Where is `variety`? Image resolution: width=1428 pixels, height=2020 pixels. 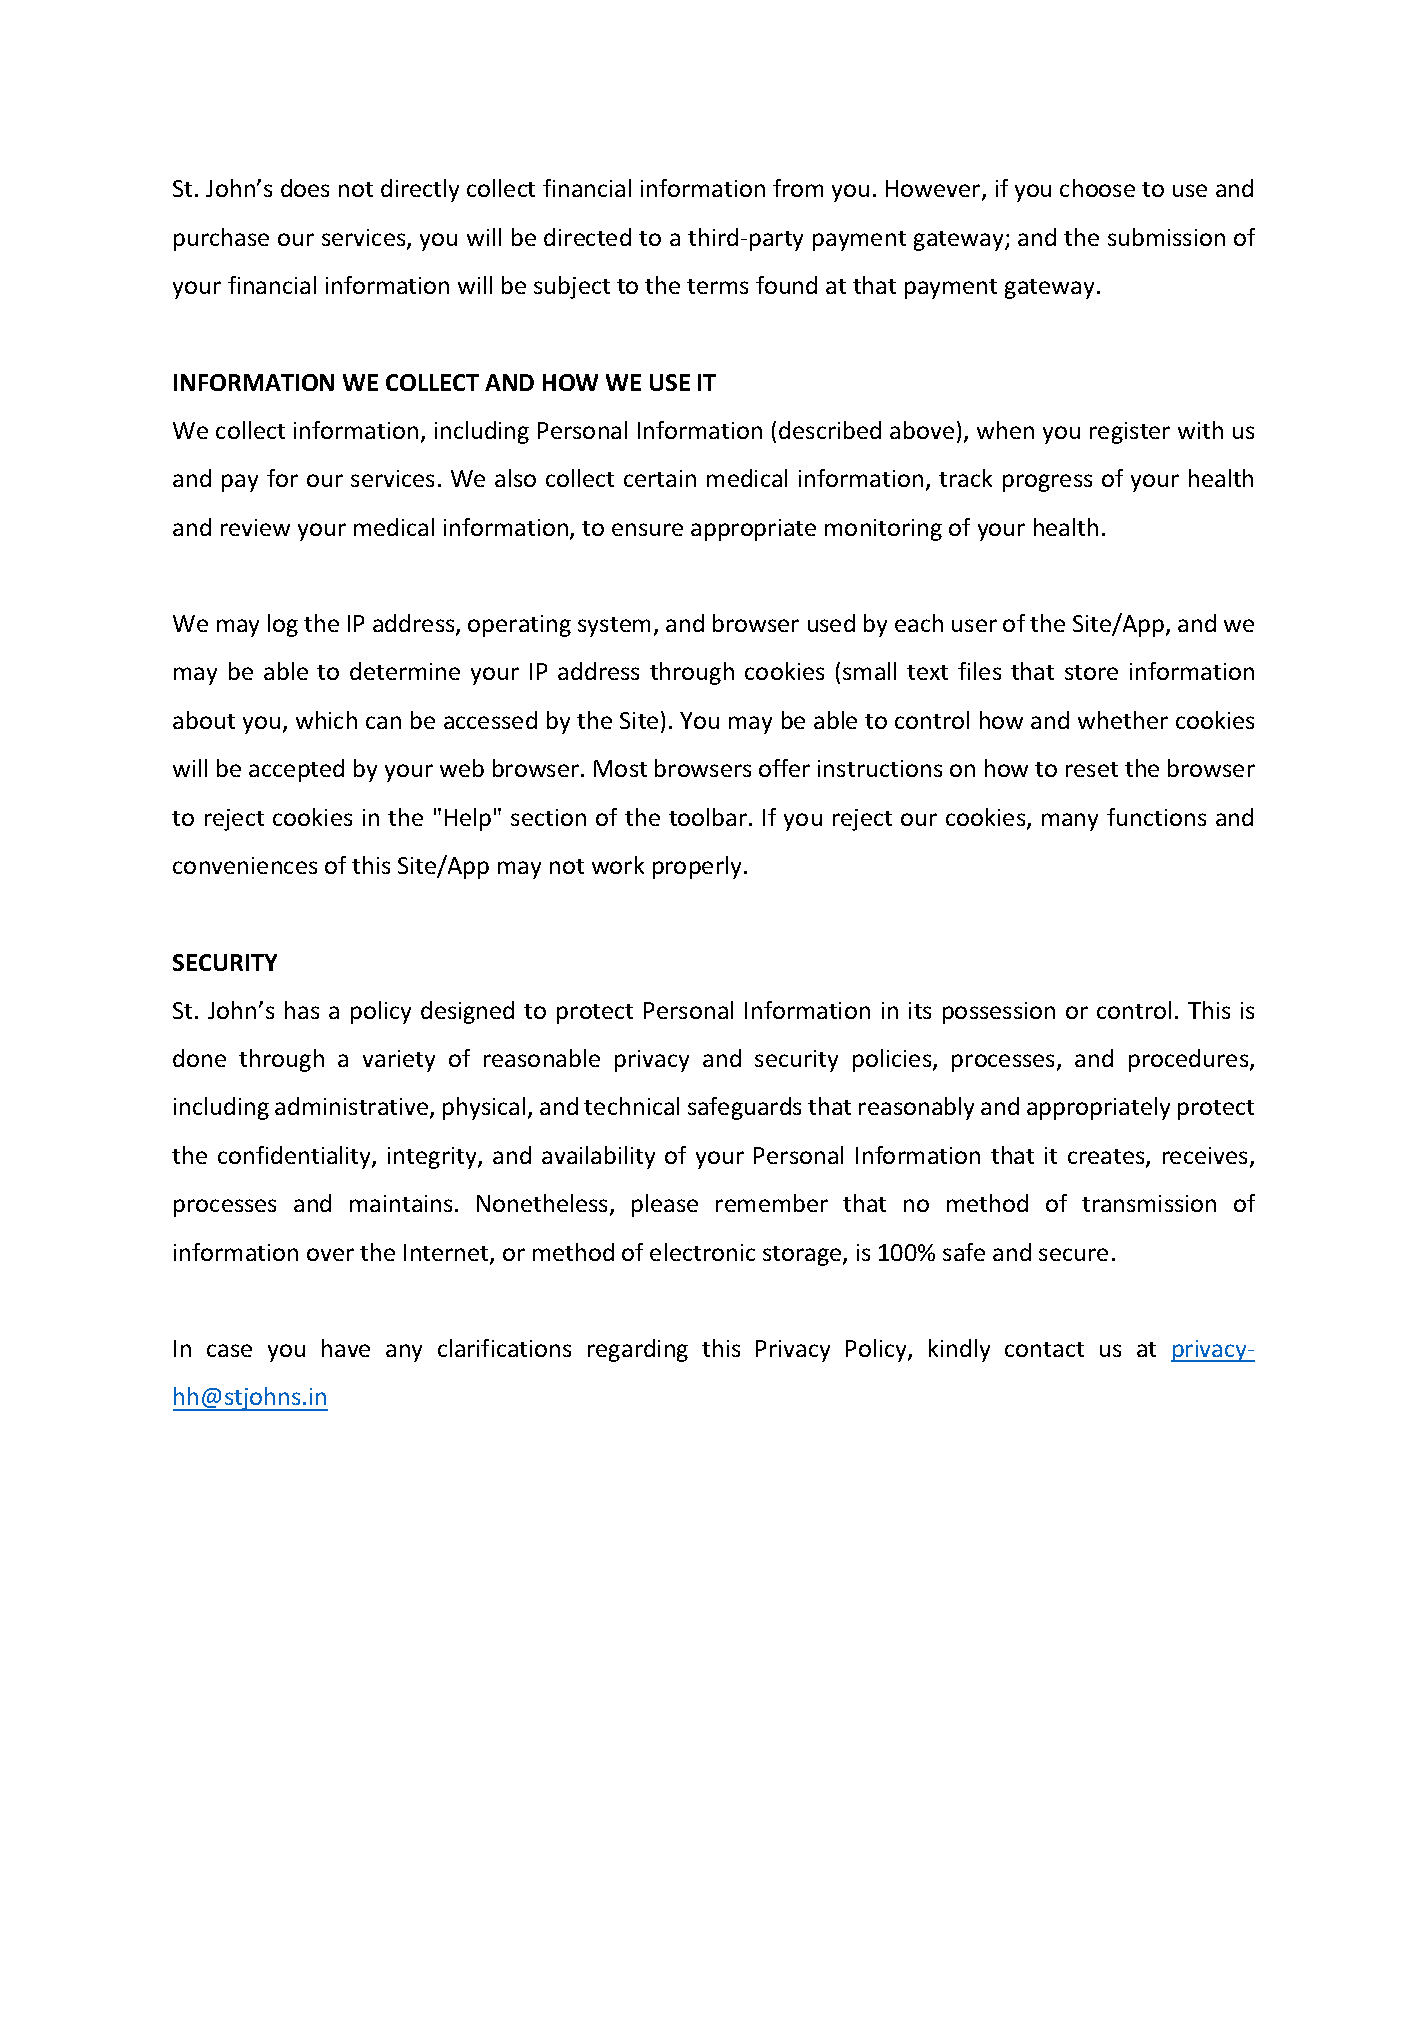 variety is located at coordinates (399, 1061).
